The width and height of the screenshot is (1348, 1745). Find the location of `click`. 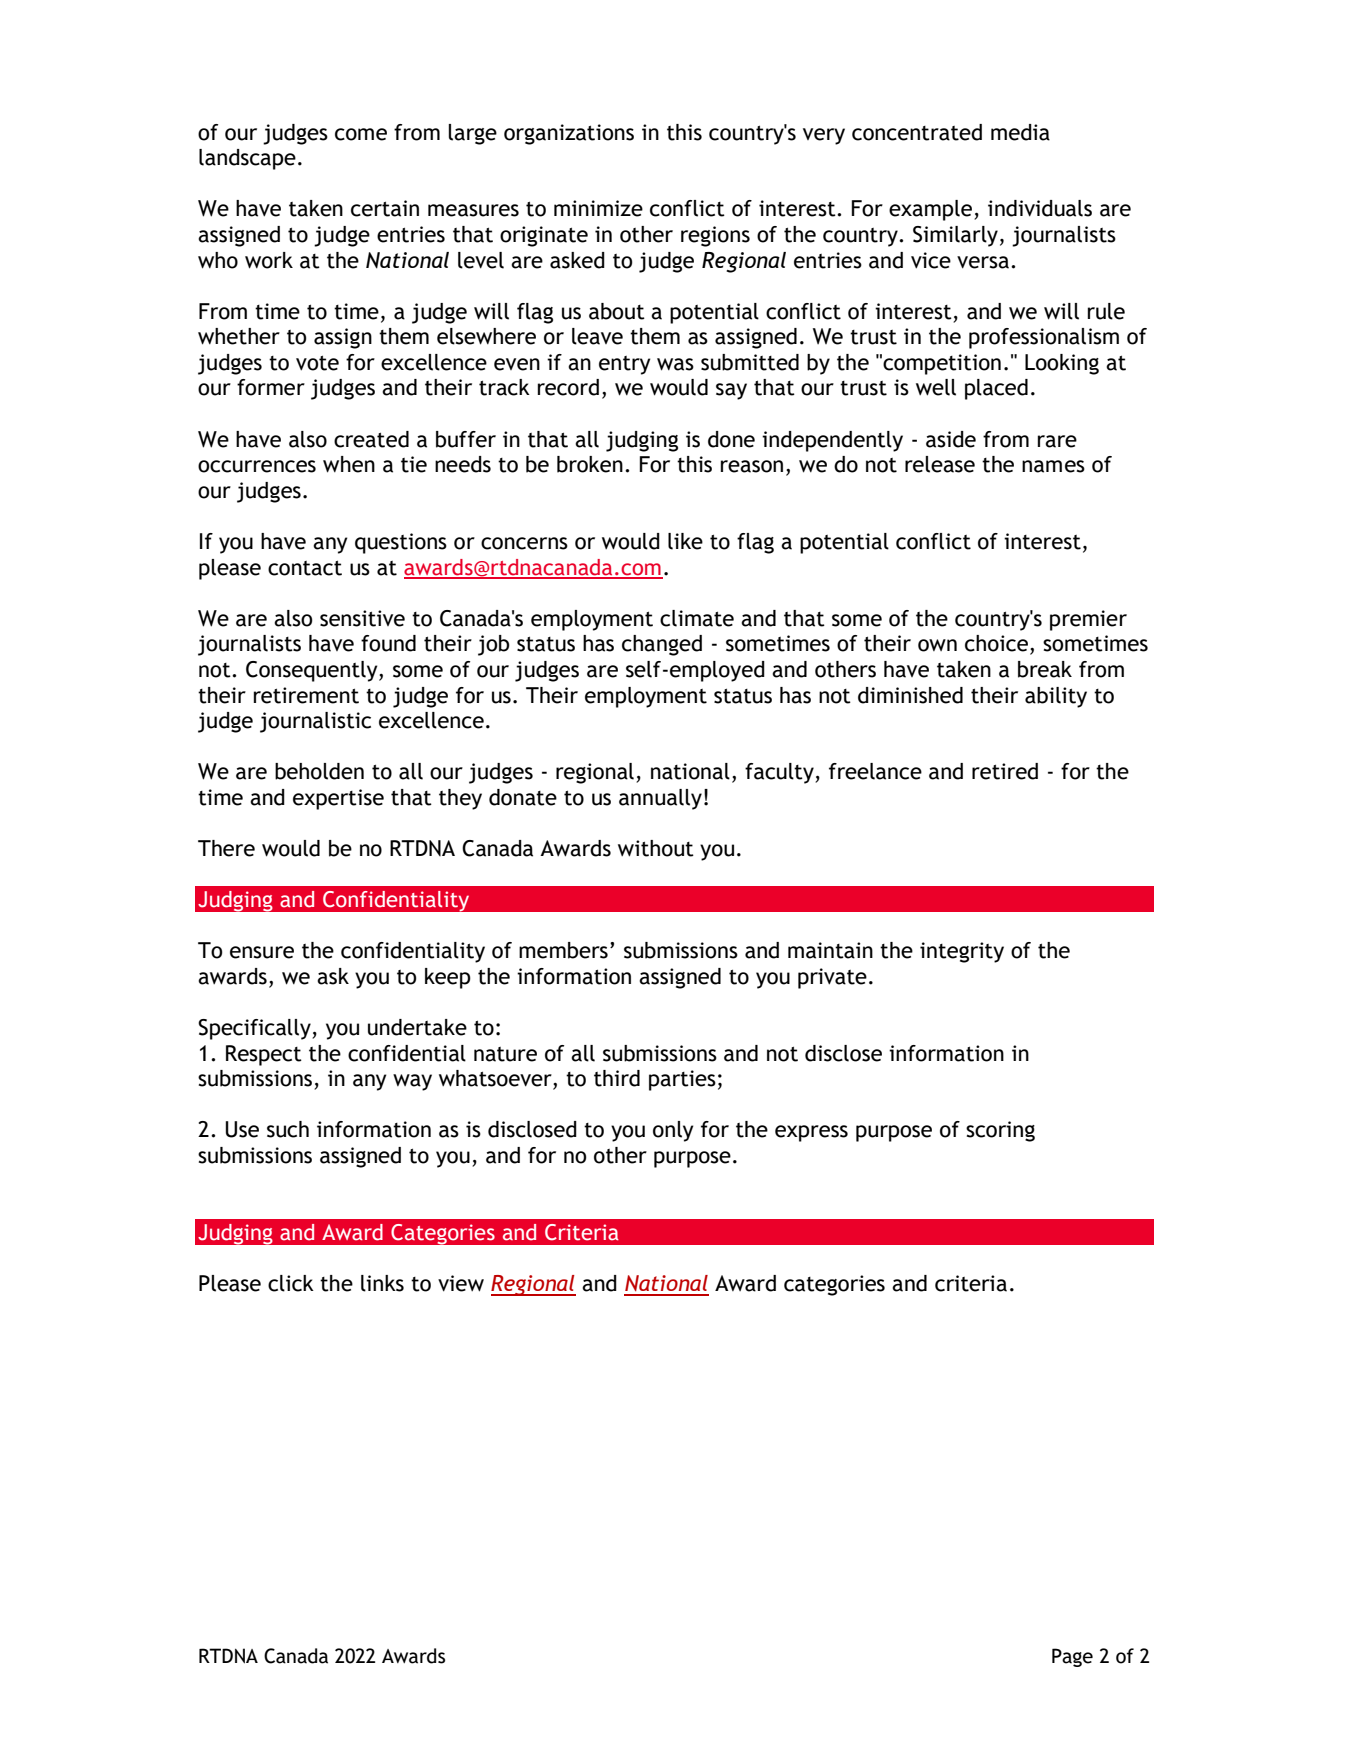

click is located at coordinates (291, 1283).
